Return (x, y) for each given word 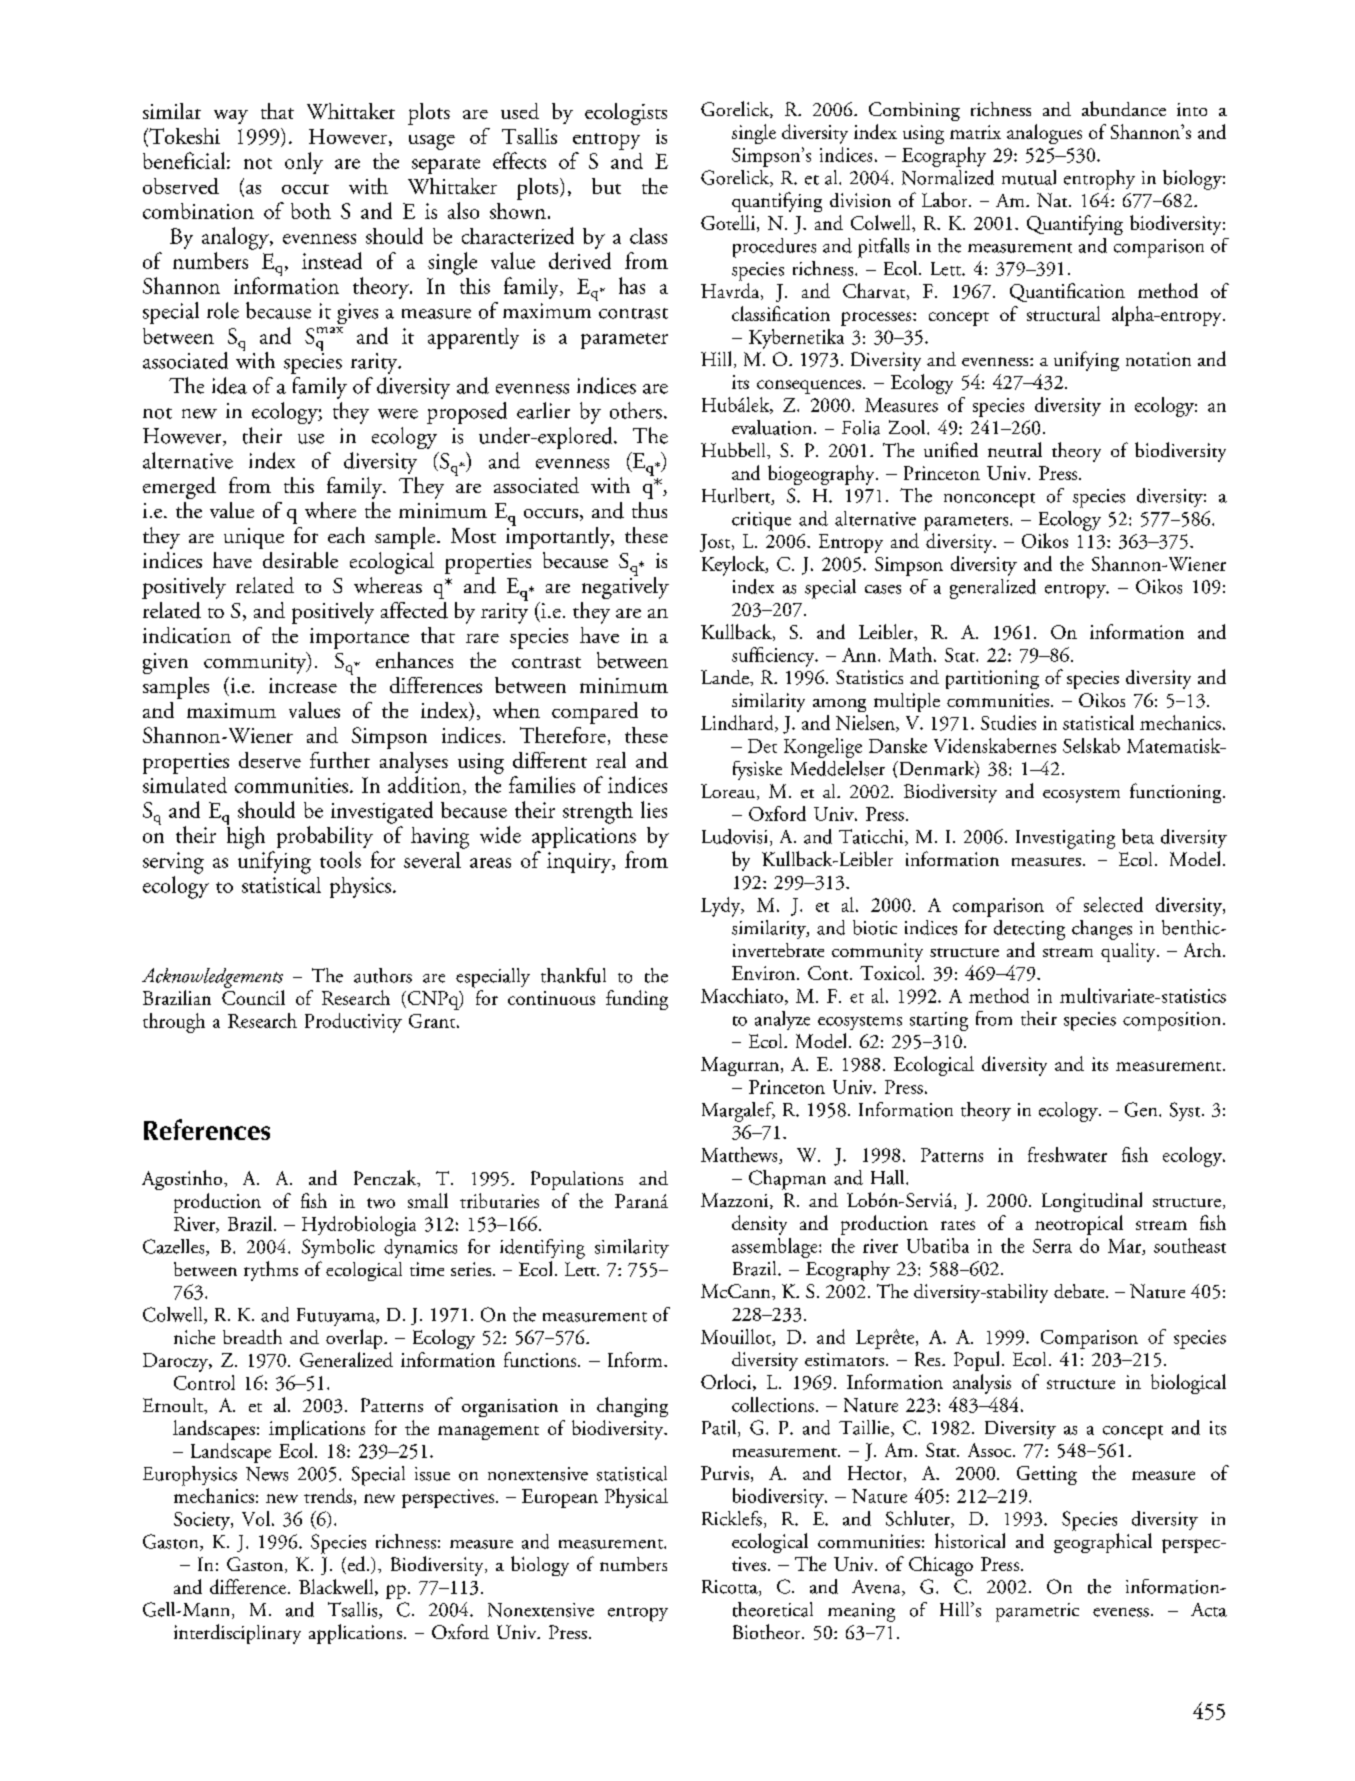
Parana (641, 1201)
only (304, 163)
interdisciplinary (237, 1634)
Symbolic (338, 1248)
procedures (774, 248)
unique (254, 538)
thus (649, 510)
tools (340, 859)
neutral (1015, 449)
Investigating (1065, 839)
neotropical (1079, 1225)
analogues (1044, 134)
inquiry (580, 862)
